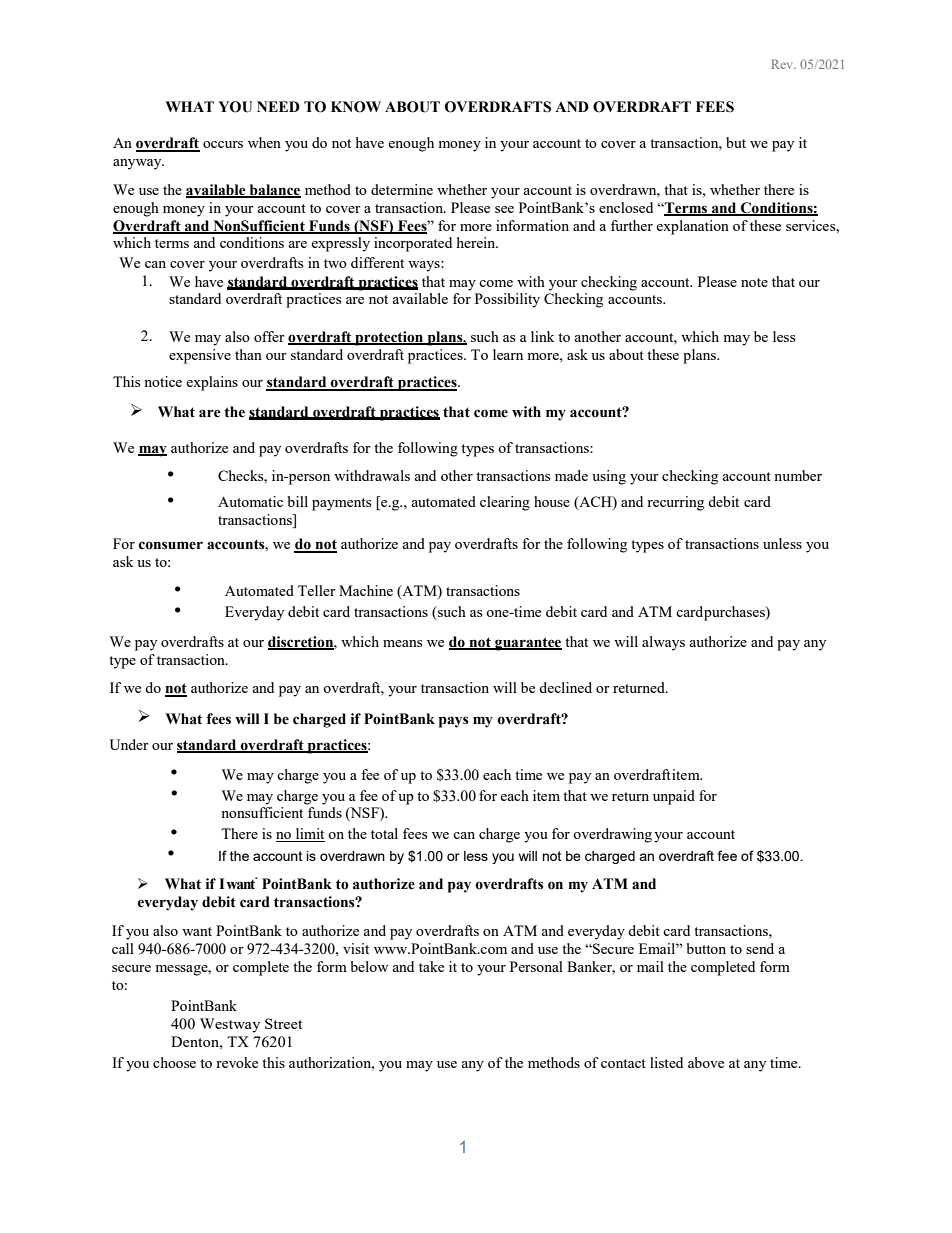 This image has height=1233, width=952. Describe the element at coordinates (223, 144) in the image. I see `occurs` at that location.
